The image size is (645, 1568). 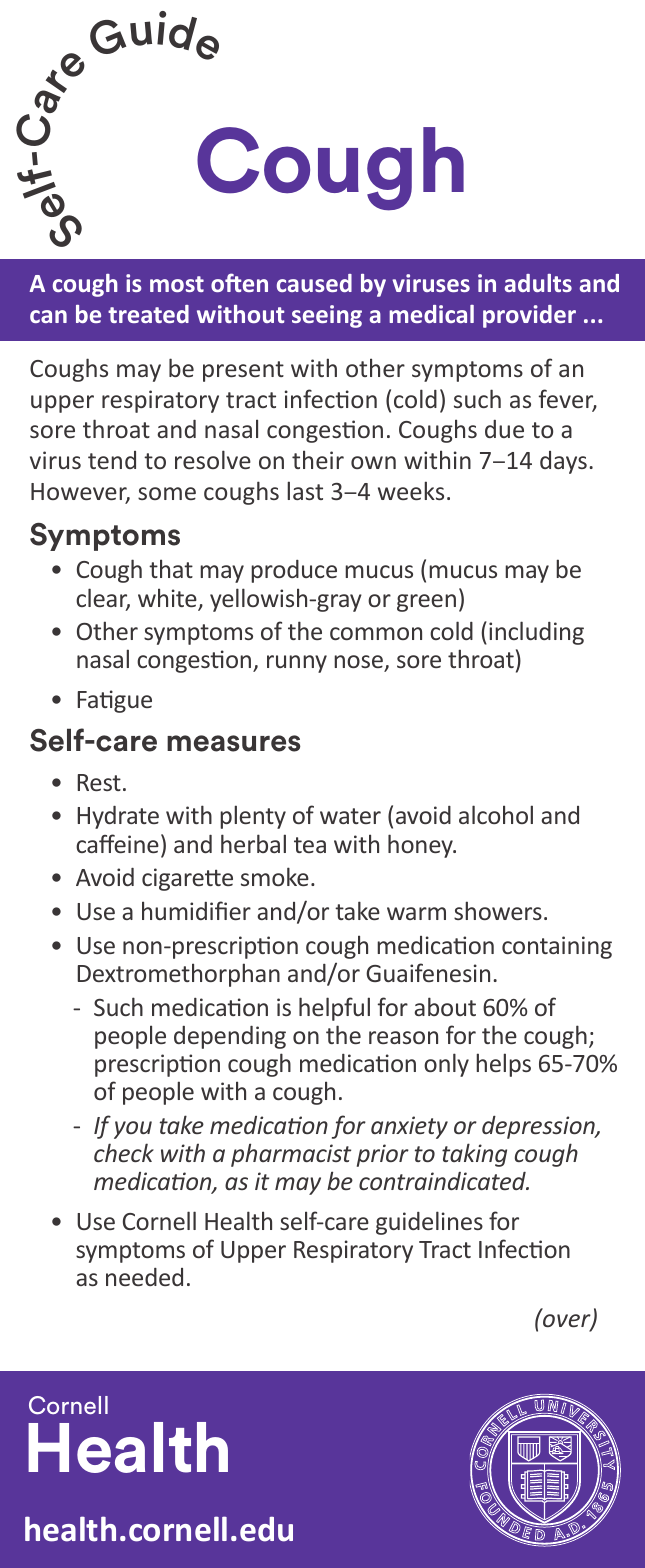 What do you see at coordinates (144, 1277) in the screenshot?
I see `needed` at bounding box center [144, 1277].
